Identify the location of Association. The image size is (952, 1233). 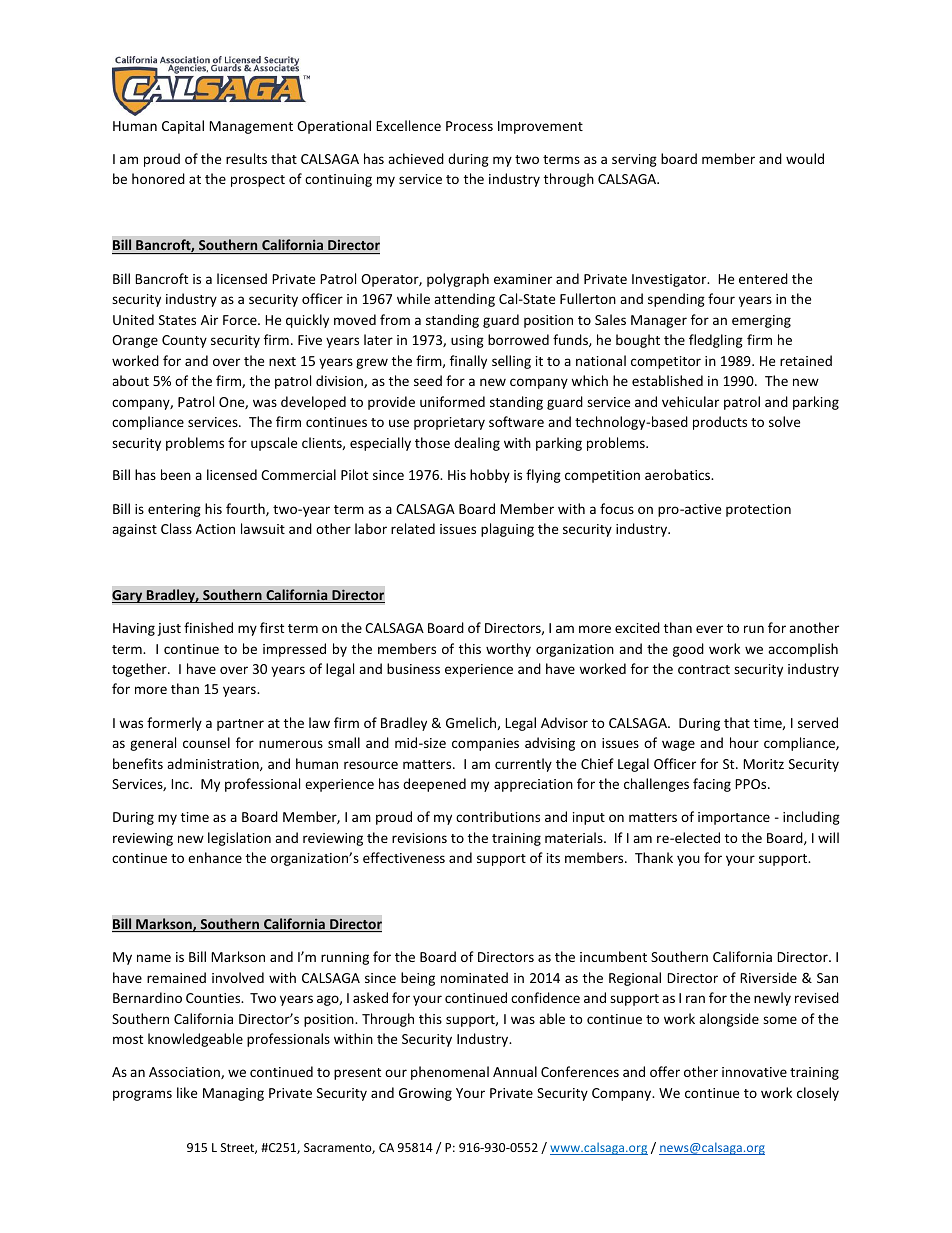
(185, 1073).
